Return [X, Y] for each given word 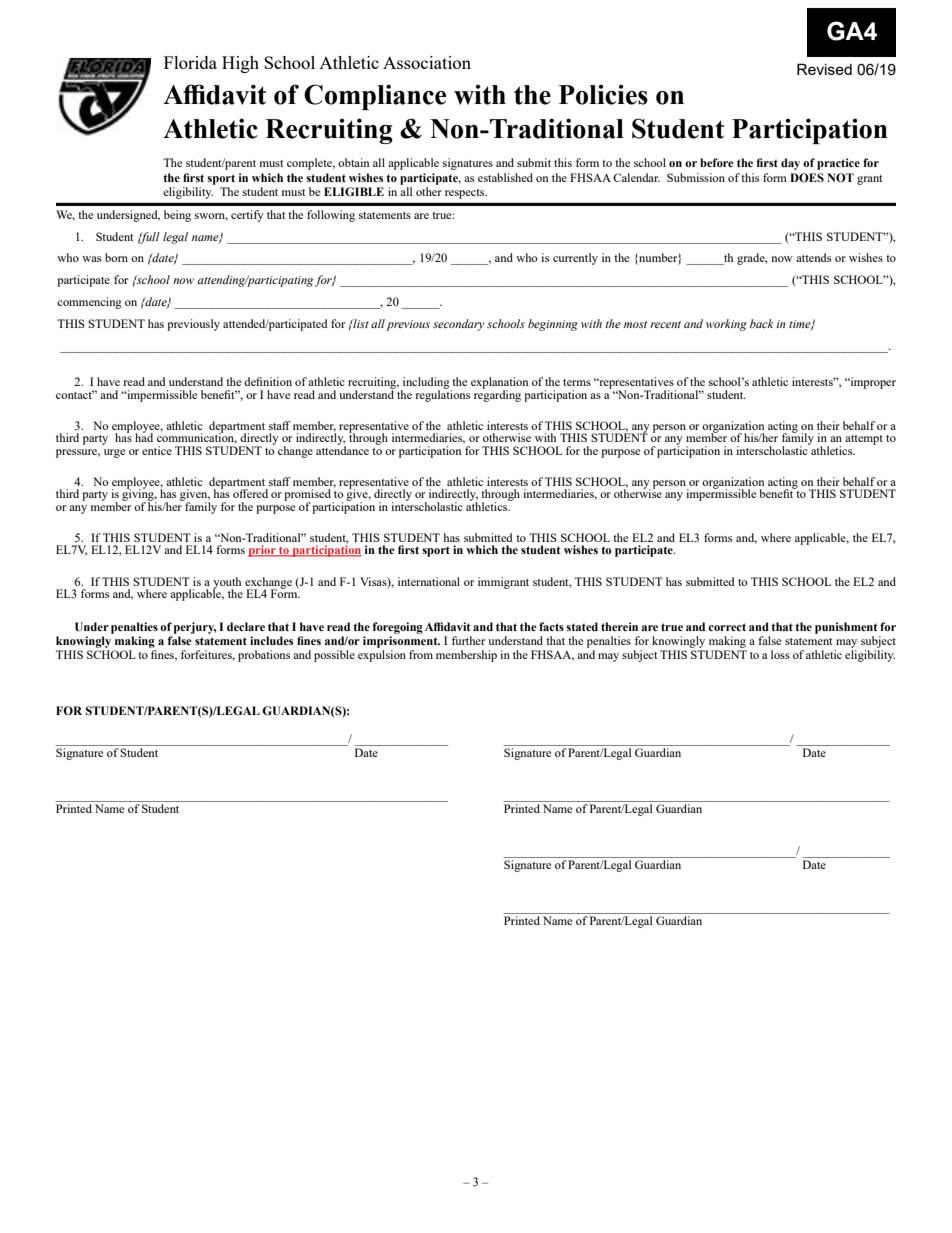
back [762, 323]
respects [466, 194]
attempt [864, 440]
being [177, 216]
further [468, 640]
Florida [190, 62]
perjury [195, 628]
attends [813, 257]
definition [268, 381]
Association [427, 62]
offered [250, 493]
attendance [342, 449]
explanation [499, 384]
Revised [824, 69]
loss [780, 654]
